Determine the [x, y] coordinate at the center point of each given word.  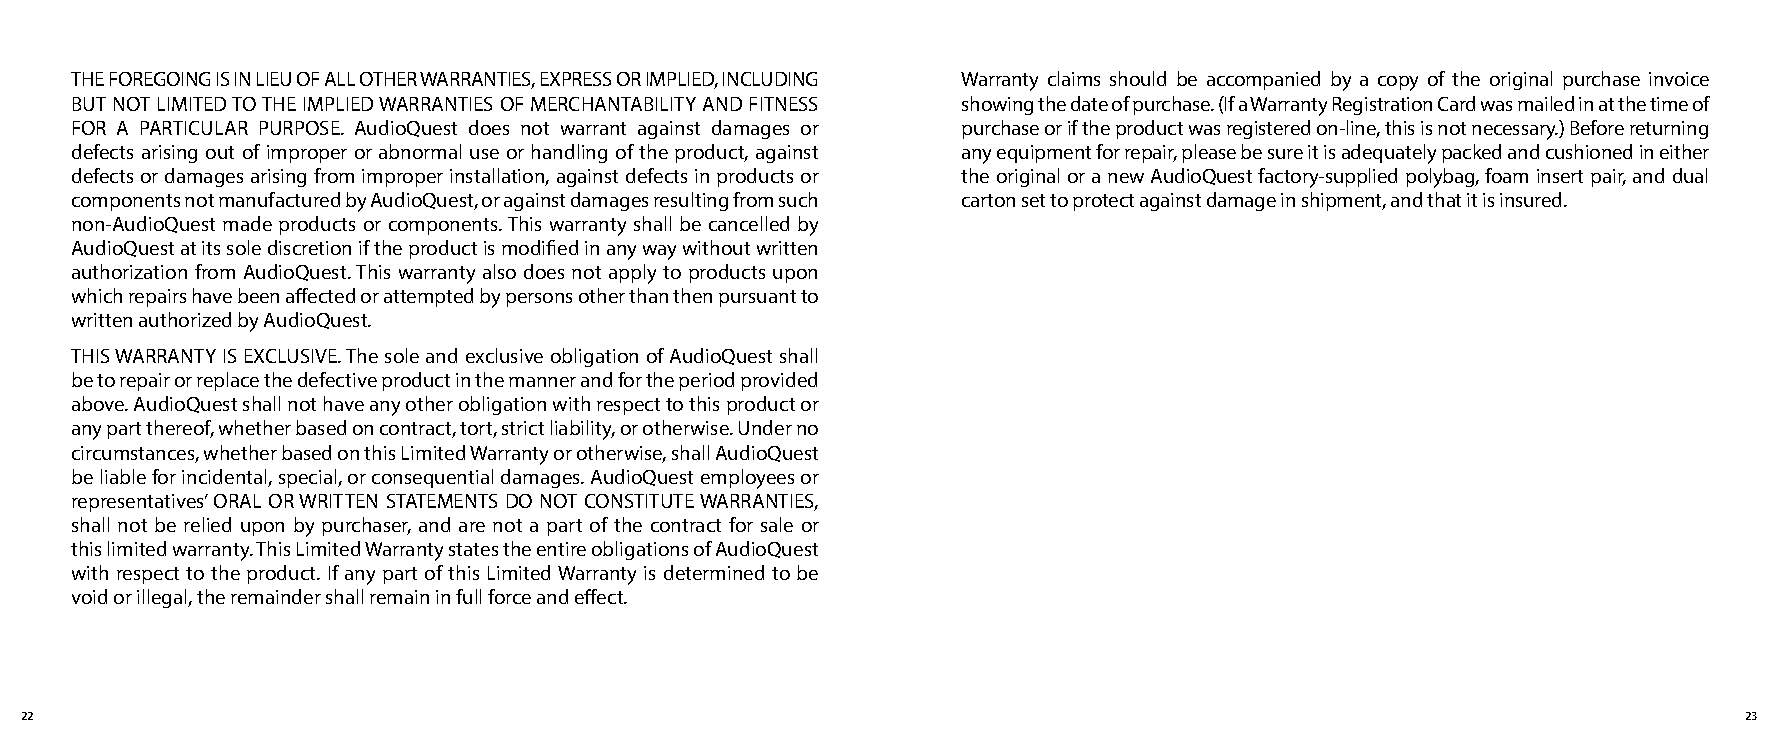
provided [779, 381]
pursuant [757, 298]
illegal [163, 598]
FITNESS [783, 104]
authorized [185, 319]
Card [1456, 103]
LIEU [274, 79]
